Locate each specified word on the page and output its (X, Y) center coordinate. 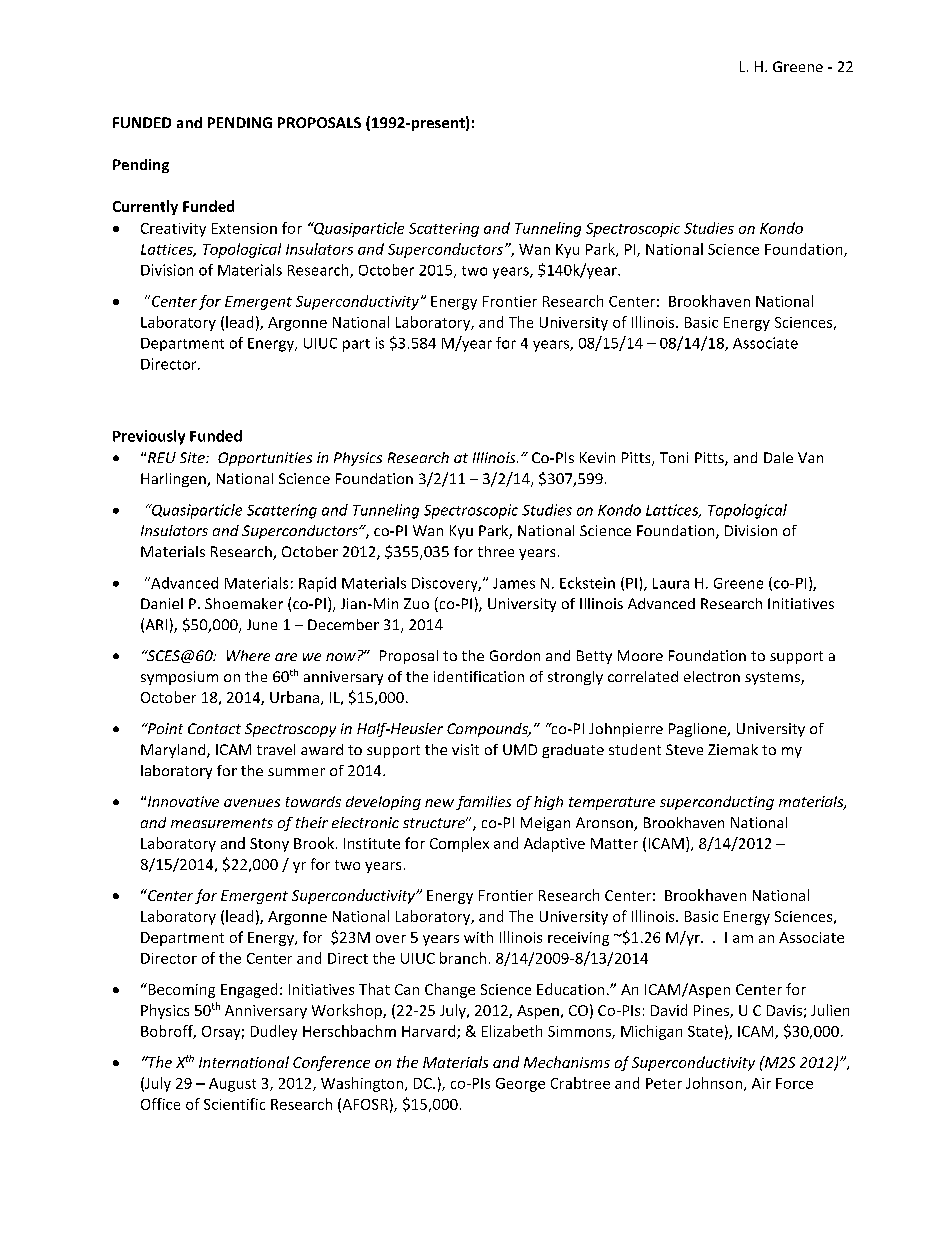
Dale (778, 457)
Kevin (597, 457)
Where (248, 655)
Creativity (173, 230)
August (232, 1085)
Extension (244, 228)
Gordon (515, 655)
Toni (674, 457)
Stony (269, 845)
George (520, 1085)
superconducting (717, 803)
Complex (459, 844)
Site (193, 457)
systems (773, 678)
